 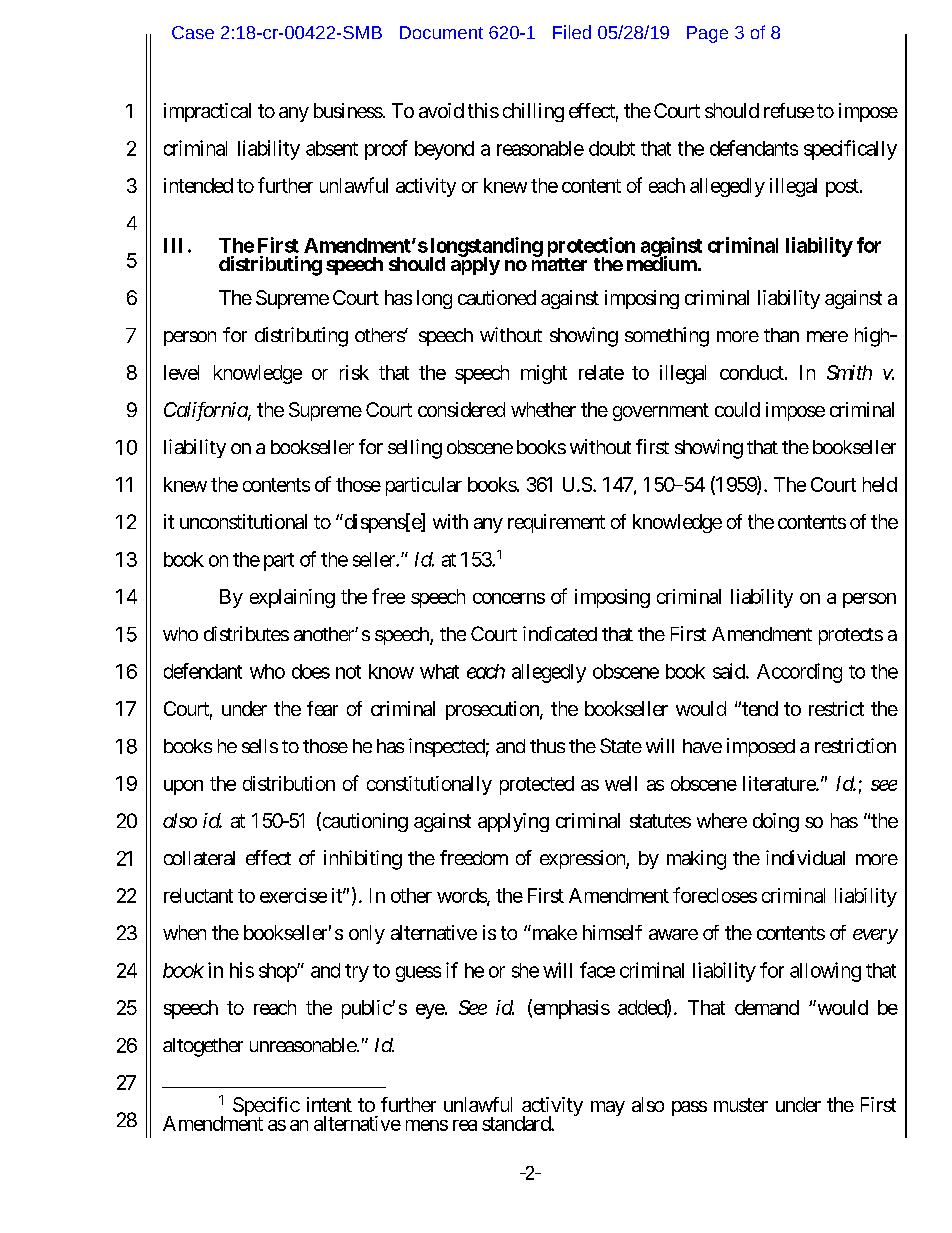 I want to click on standard, so click(x=517, y=1123).
